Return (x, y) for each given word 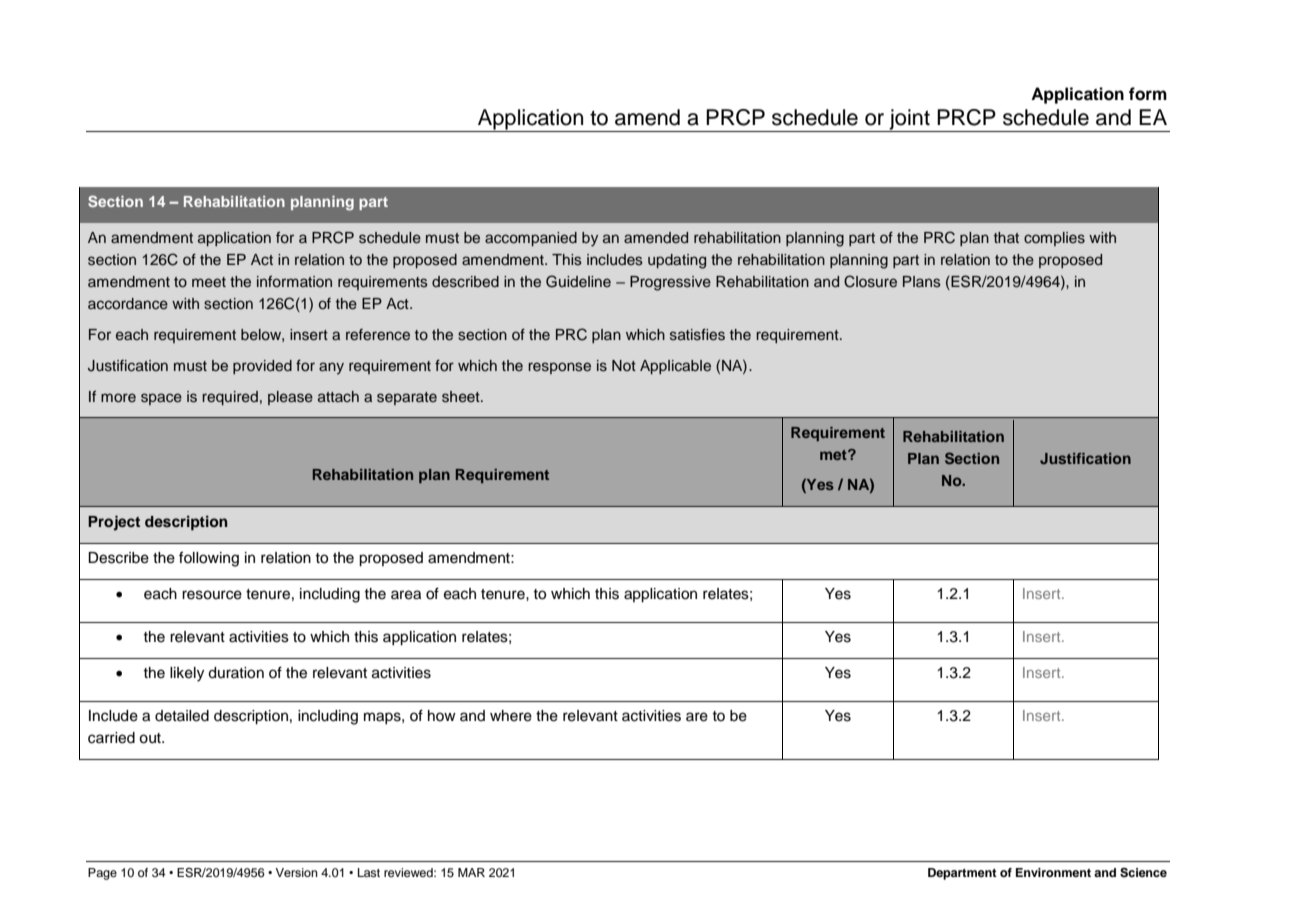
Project (114, 523)
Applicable (675, 367)
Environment (1053, 872)
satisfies (697, 335)
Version (296, 872)
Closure (870, 281)
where (511, 716)
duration (236, 673)
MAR (471, 872)
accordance (128, 304)
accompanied (531, 239)
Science (1143, 873)
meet (209, 282)
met (834, 455)
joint (909, 120)
